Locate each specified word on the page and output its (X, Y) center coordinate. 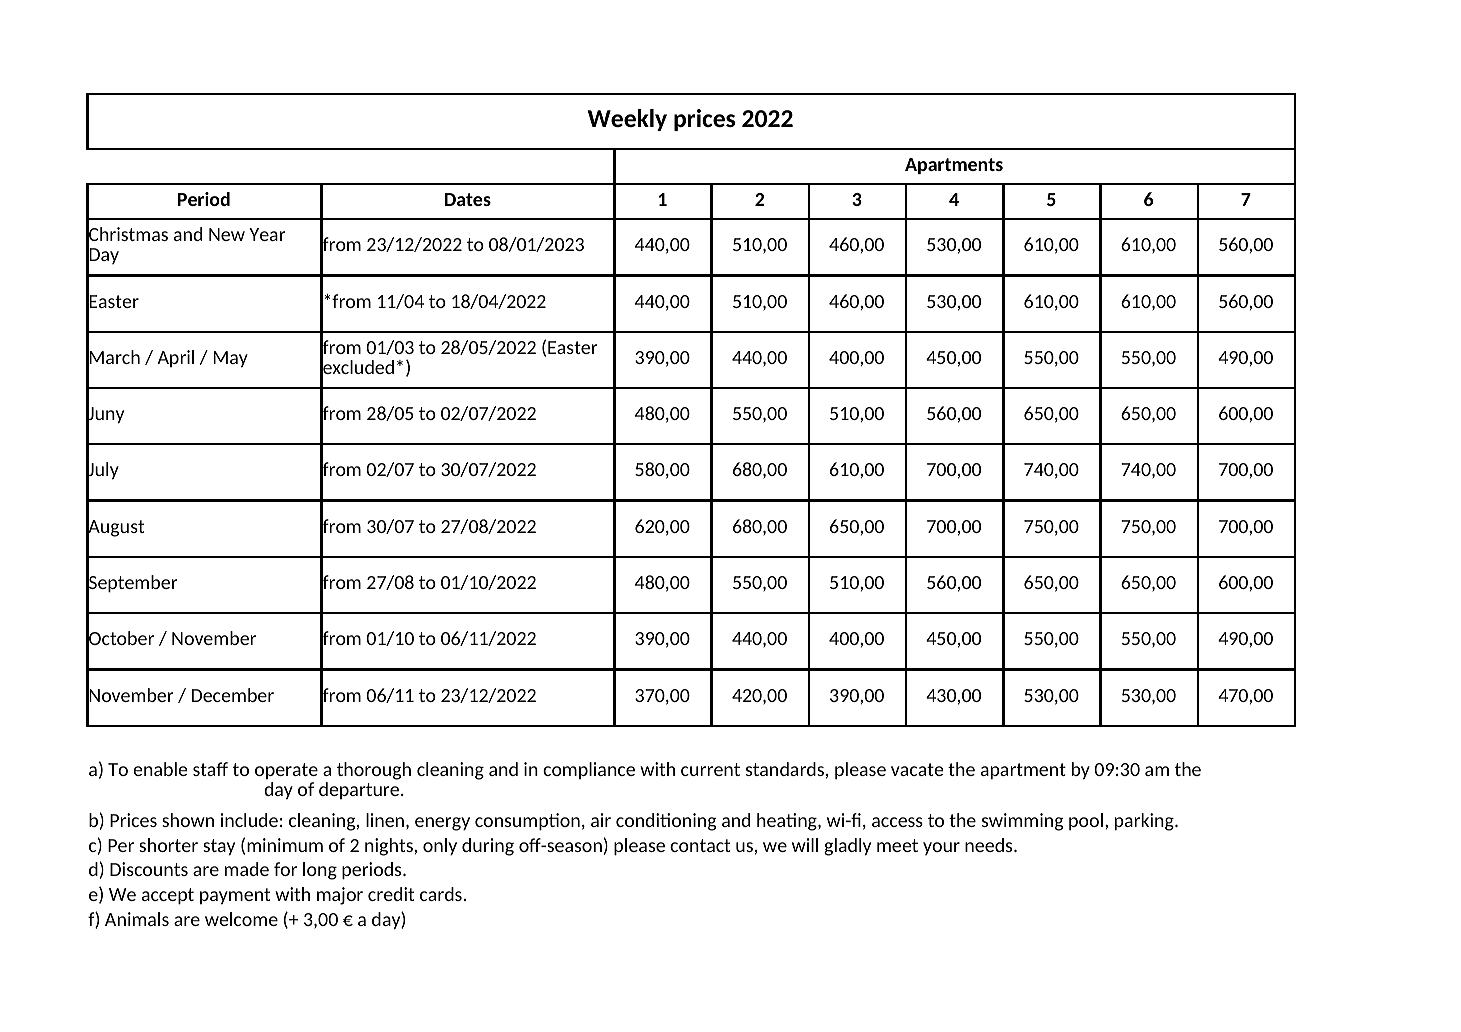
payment (235, 896)
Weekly (627, 120)
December (233, 695)
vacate (917, 769)
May (231, 359)
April (175, 358)
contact (700, 845)
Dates (468, 199)
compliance (589, 770)
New (227, 234)
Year (267, 234)
